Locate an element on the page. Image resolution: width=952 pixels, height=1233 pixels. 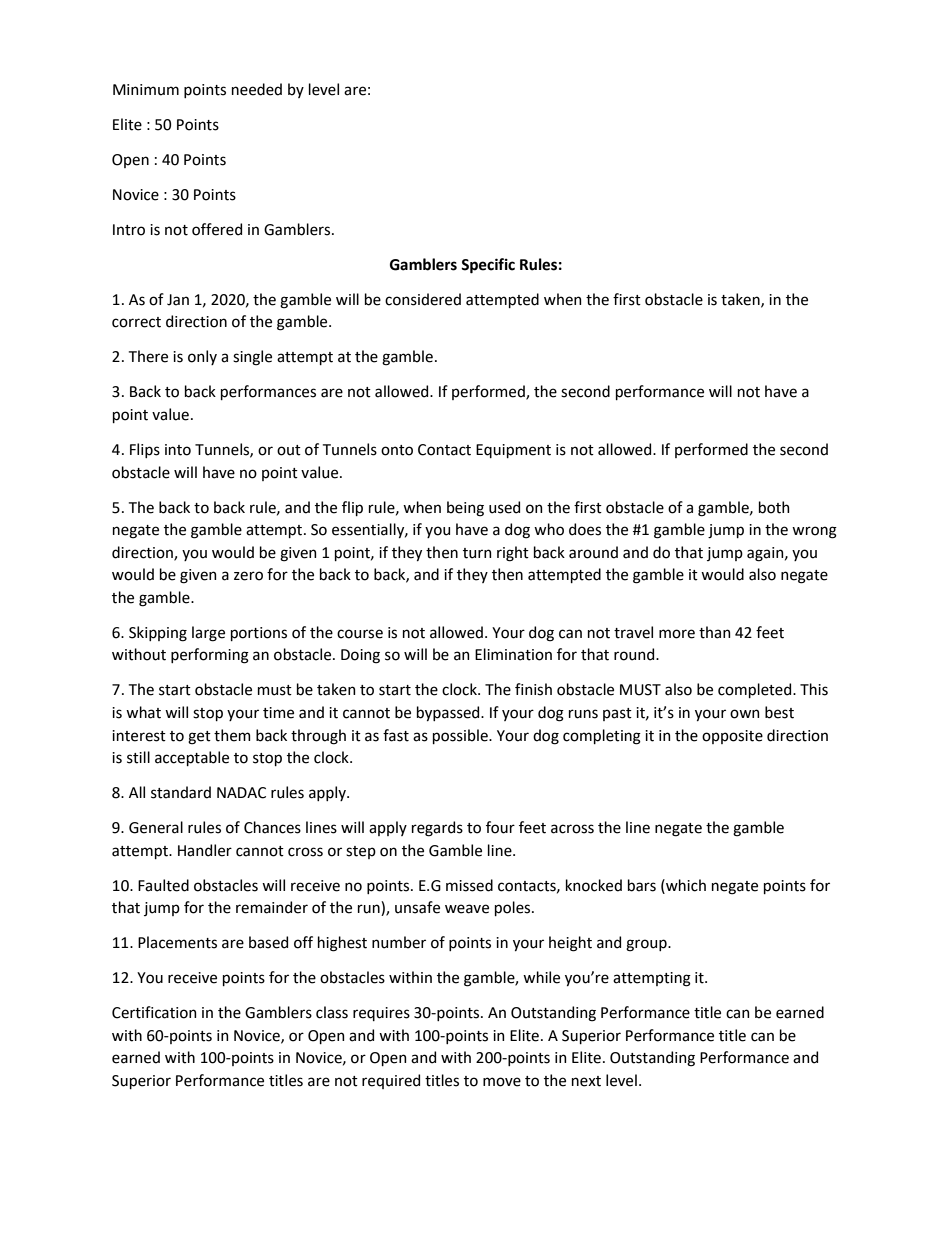
which is located at coordinates (685, 885).
